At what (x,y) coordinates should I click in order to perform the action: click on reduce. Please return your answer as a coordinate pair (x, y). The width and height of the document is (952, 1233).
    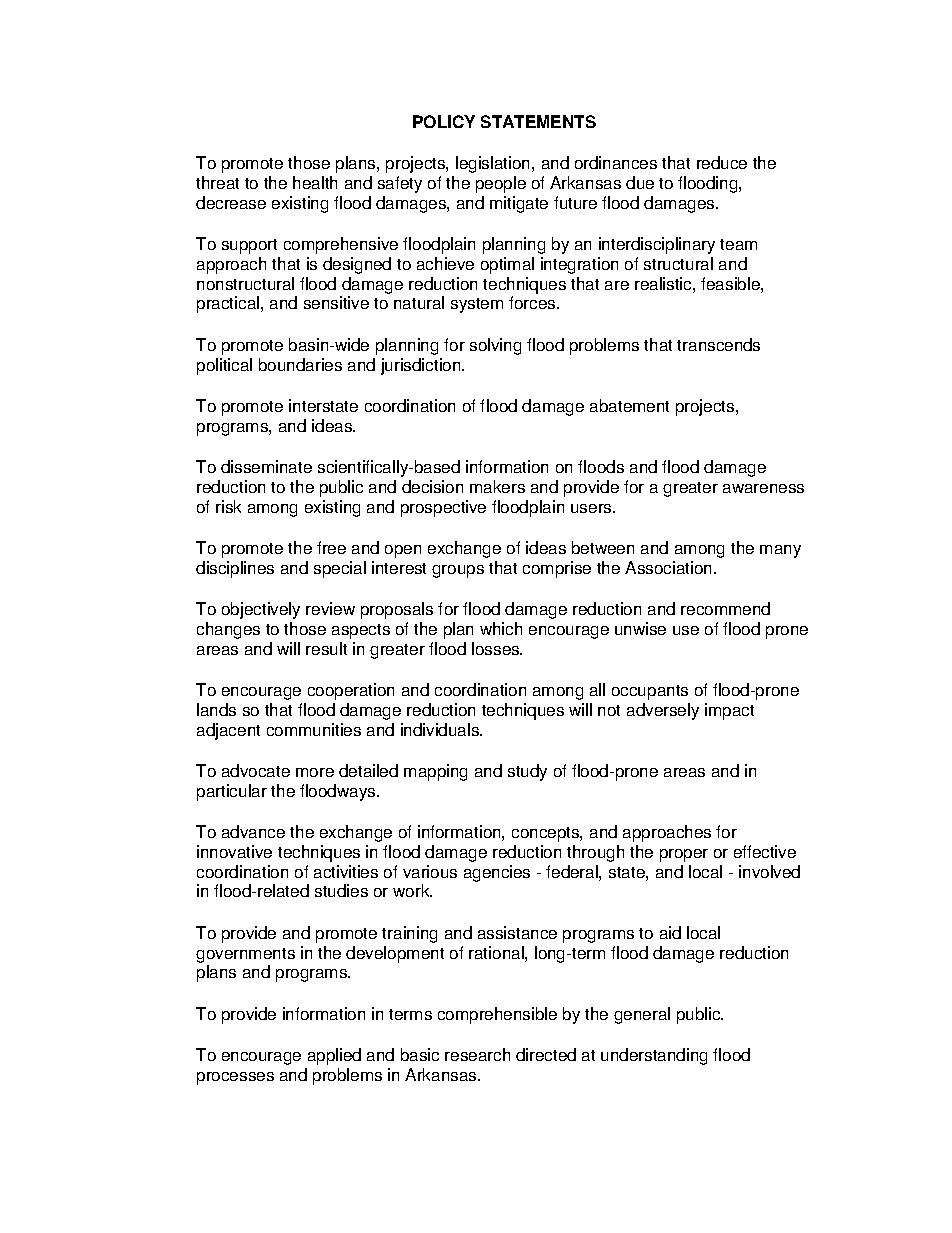
    Looking at the image, I should click on (722, 162).
